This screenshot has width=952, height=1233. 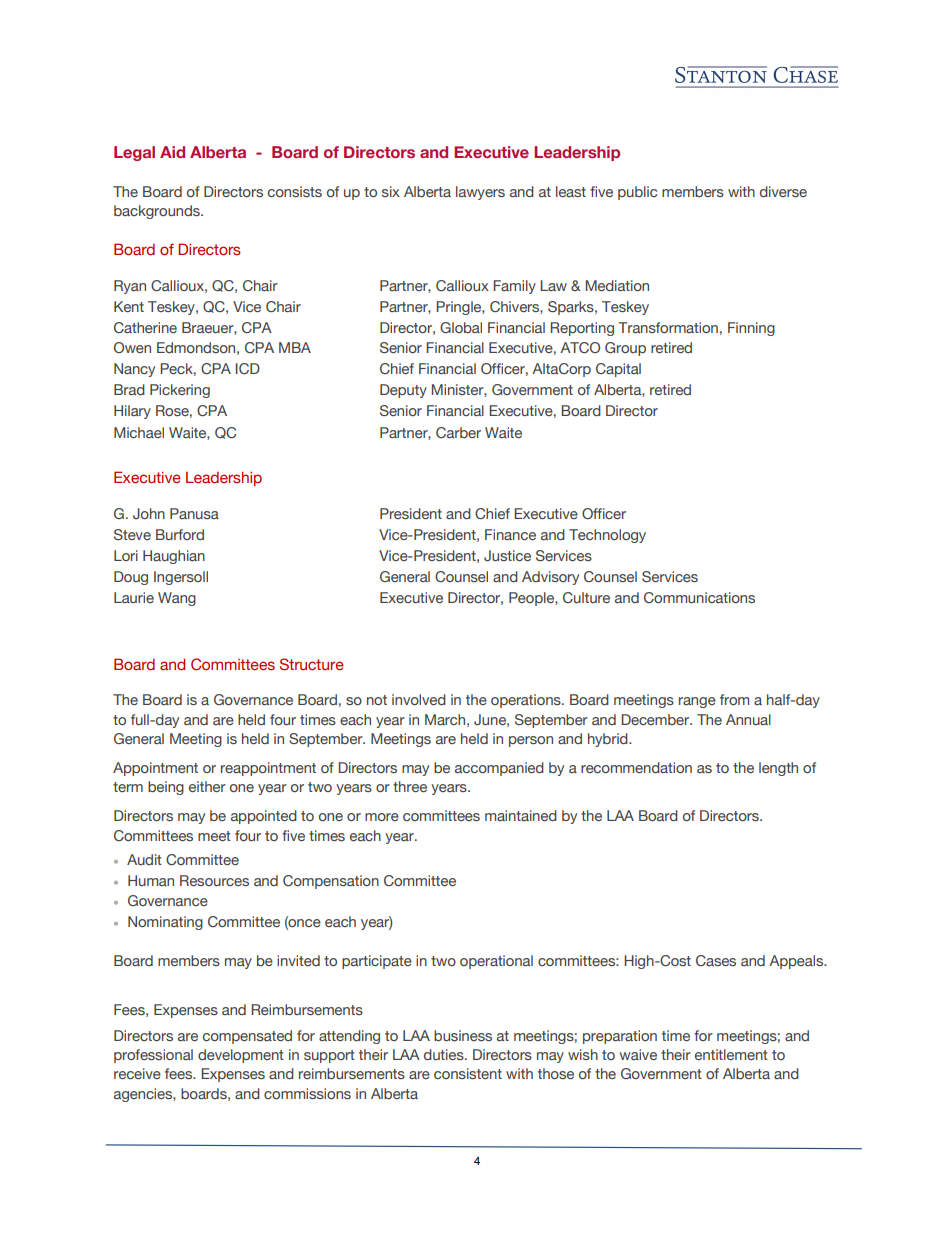 What do you see at coordinates (241, 1056) in the screenshot?
I see `development` at bounding box center [241, 1056].
